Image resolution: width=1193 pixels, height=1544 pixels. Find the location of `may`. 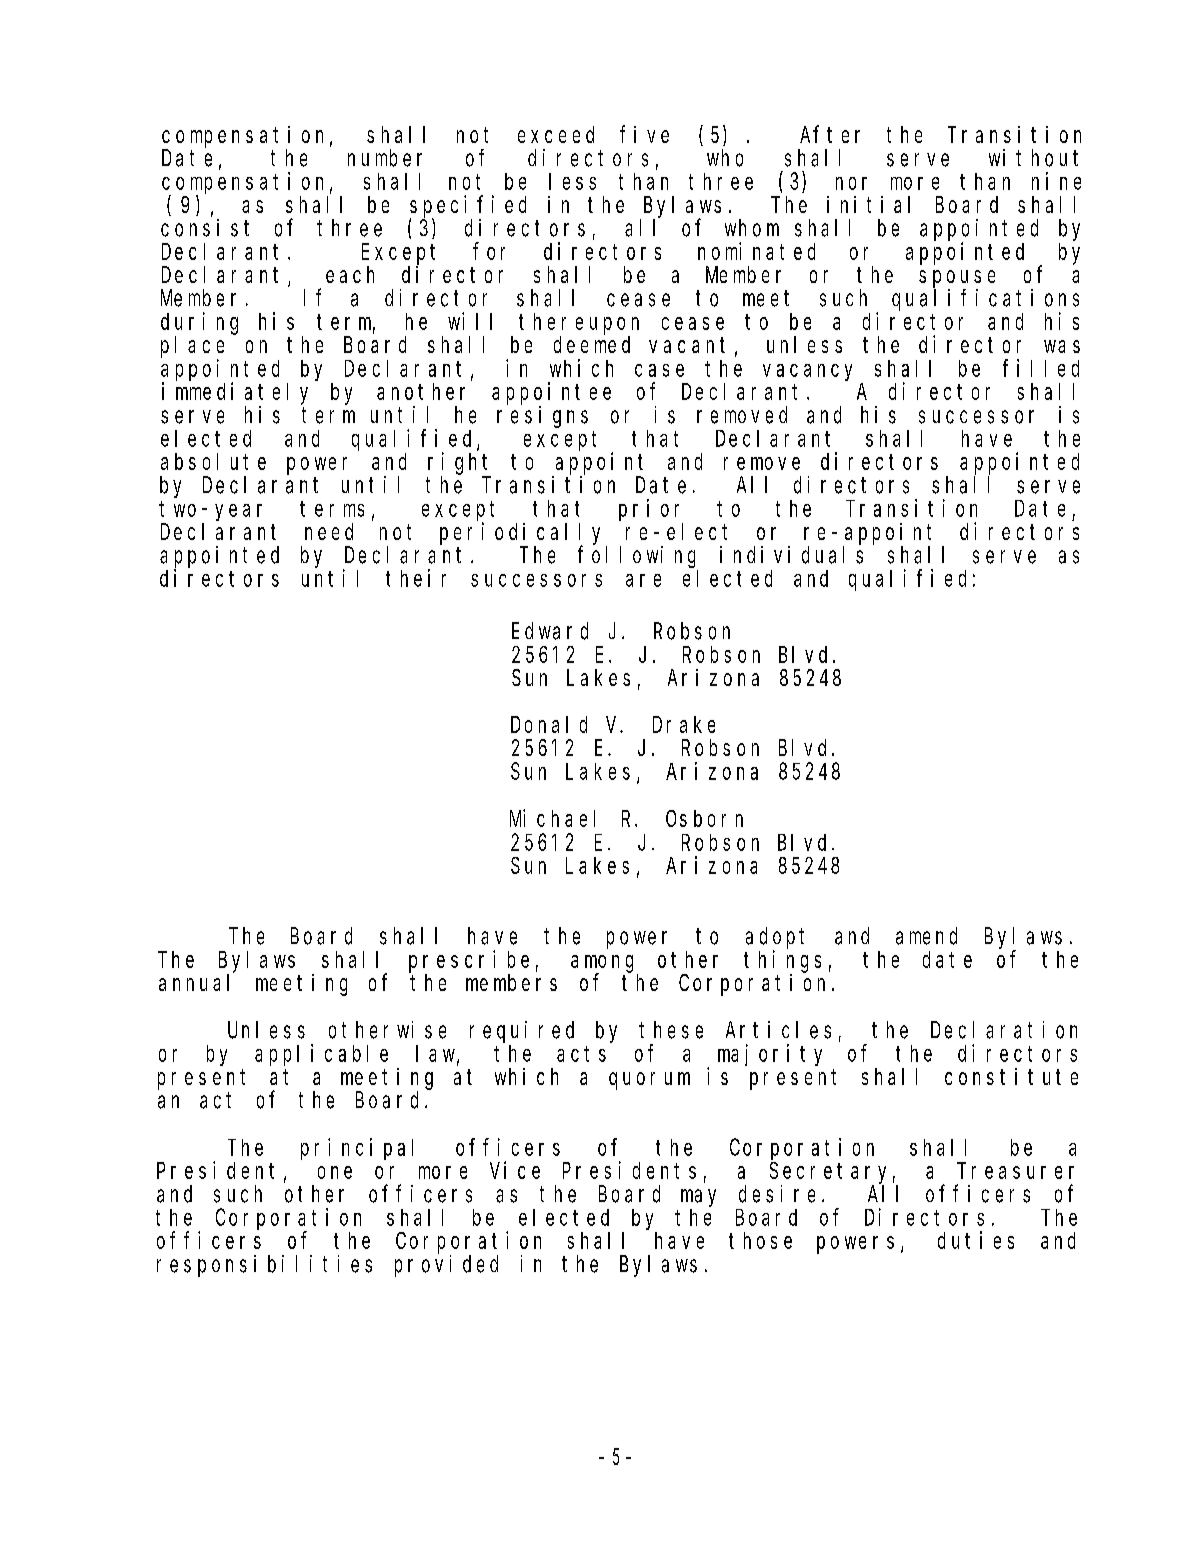

may is located at coordinates (698, 1198).
